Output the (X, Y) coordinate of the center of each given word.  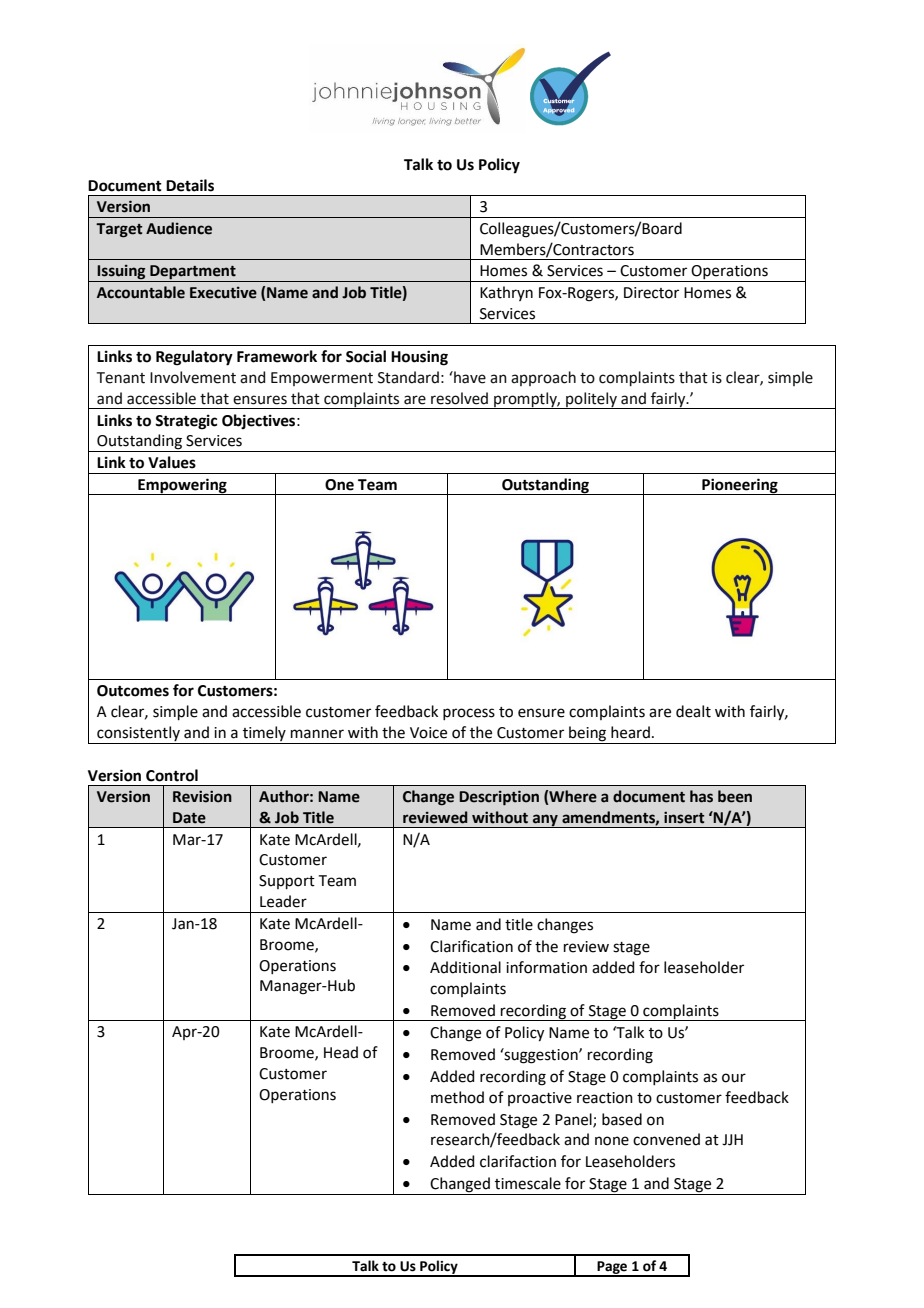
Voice (428, 733)
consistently (138, 735)
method (457, 1097)
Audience (179, 228)
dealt (693, 711)
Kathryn (506, 293)
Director (651, 293)
